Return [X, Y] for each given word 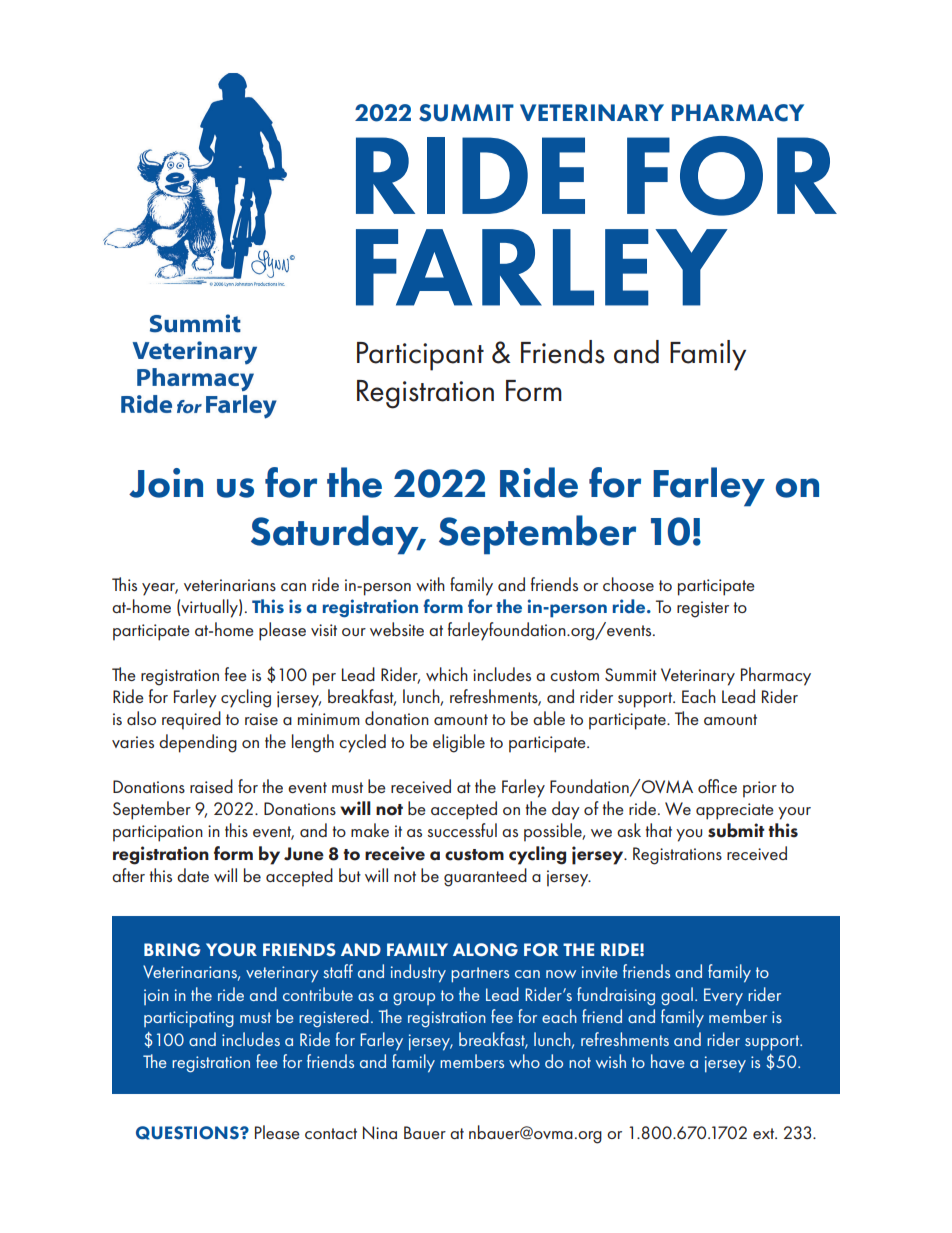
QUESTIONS [188, 1133]
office [717, 786]
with [430, 584]
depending [198, 743]
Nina [380, 1132]
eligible [459, 743]
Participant [420, 356]
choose [628, 584]
